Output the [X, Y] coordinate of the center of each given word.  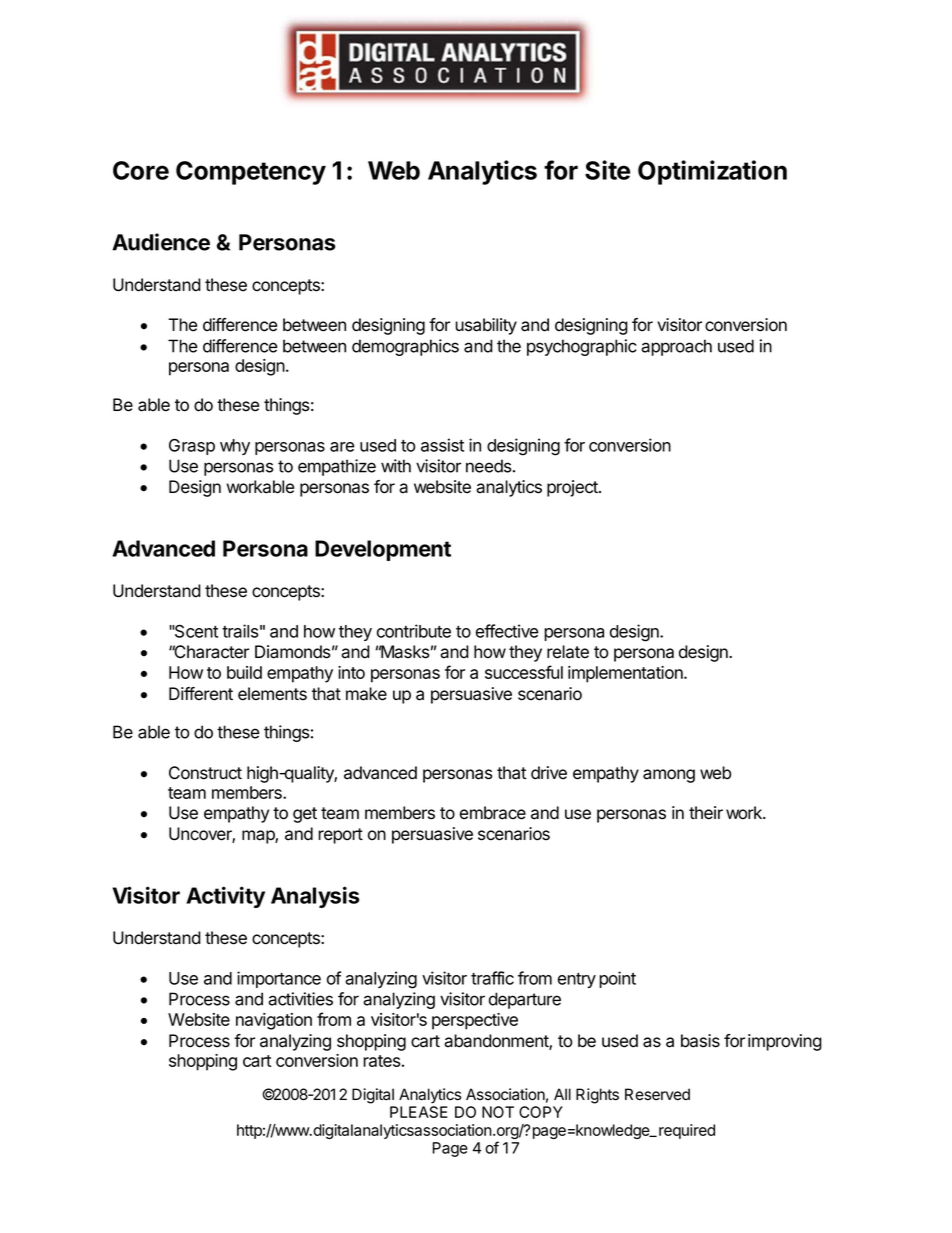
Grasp [192, 447]
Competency [251, 173]
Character [210, 652]
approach [676, 347]
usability [486, 326]
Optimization [712, 172]
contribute [414, 631]
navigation [274, 1021]
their [706, 813]
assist [442, 445]
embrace [493, 813]
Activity [225, 897]
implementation [626, 674]
